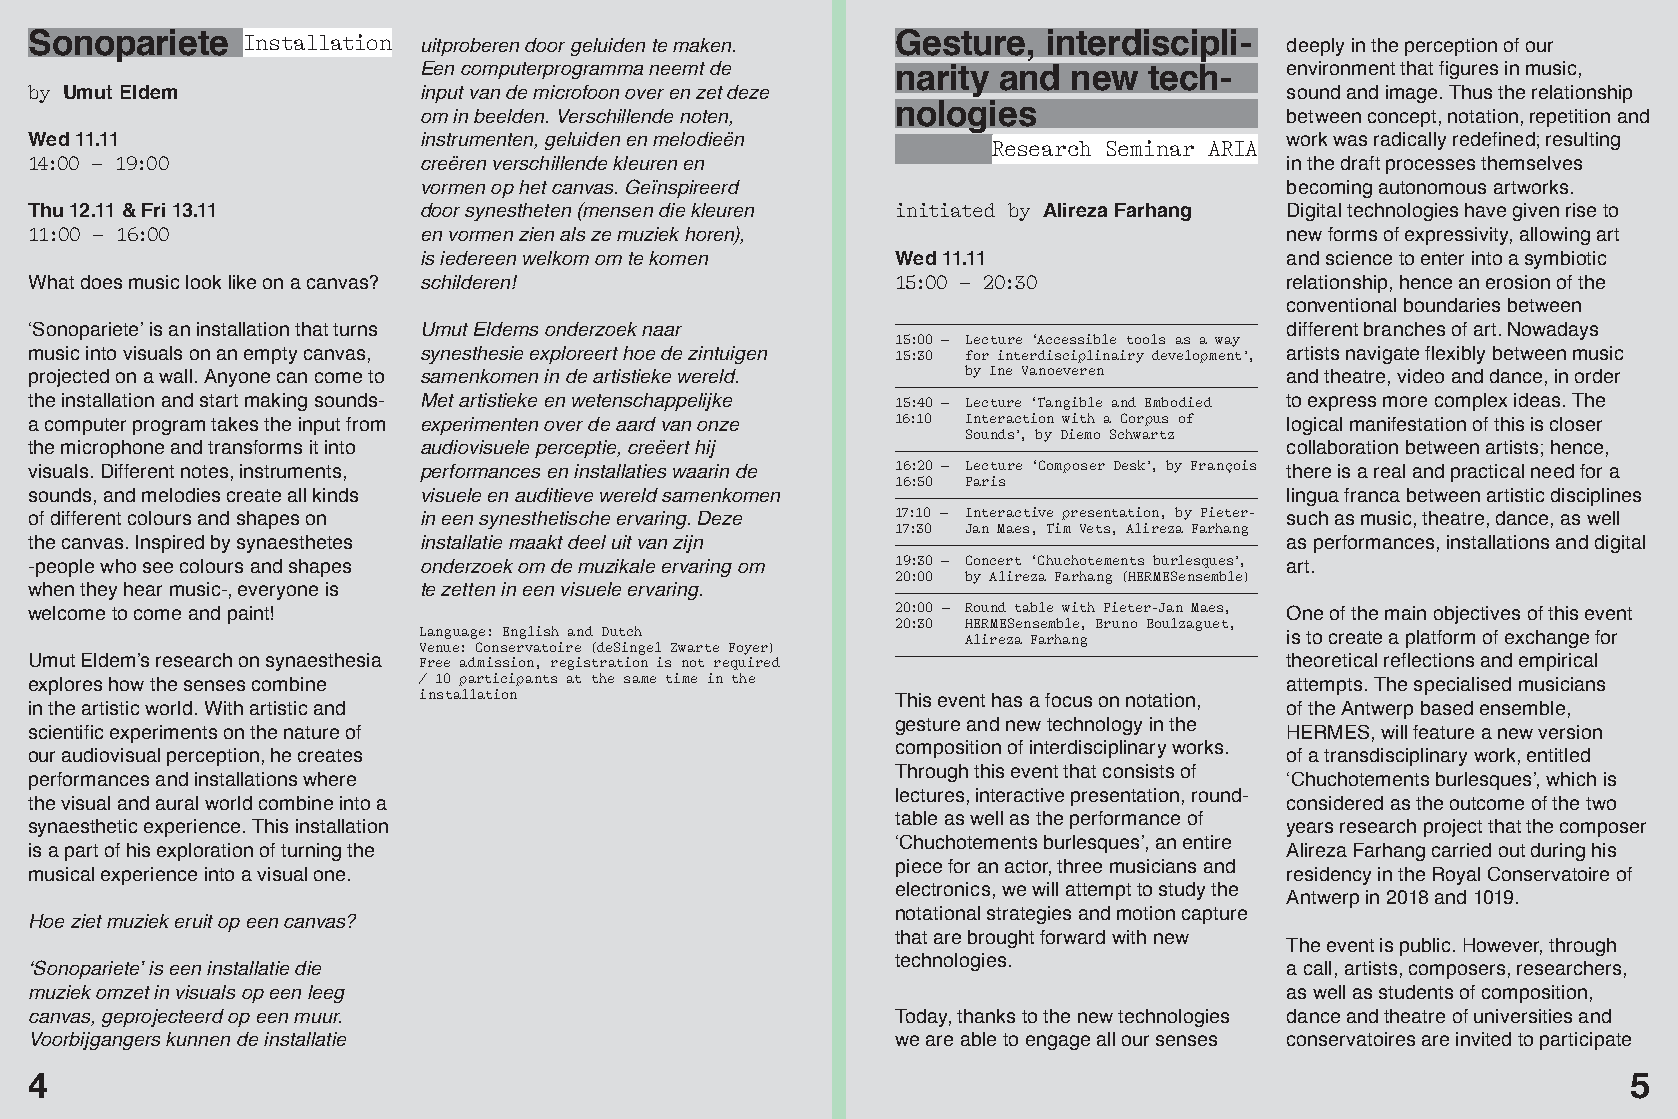  Describe the element at coordinates (1335, 803) in the screenshot. I see `considered` at that location.
